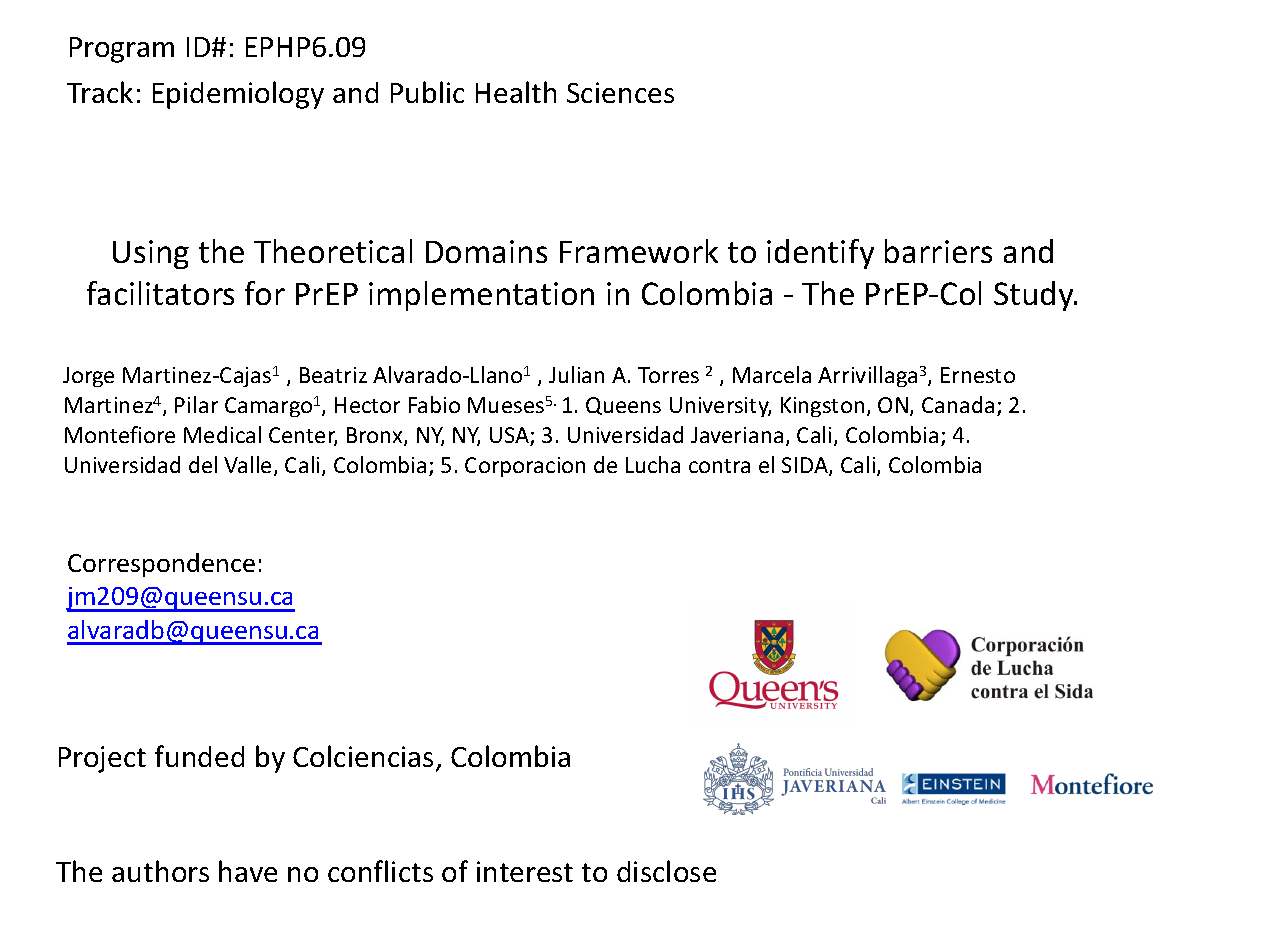 Image resolution: width=1270 pixels, height=952 pixels. Describe the element at coordinates (238, 95) in the page. I see `Epidemiology` at that location.
